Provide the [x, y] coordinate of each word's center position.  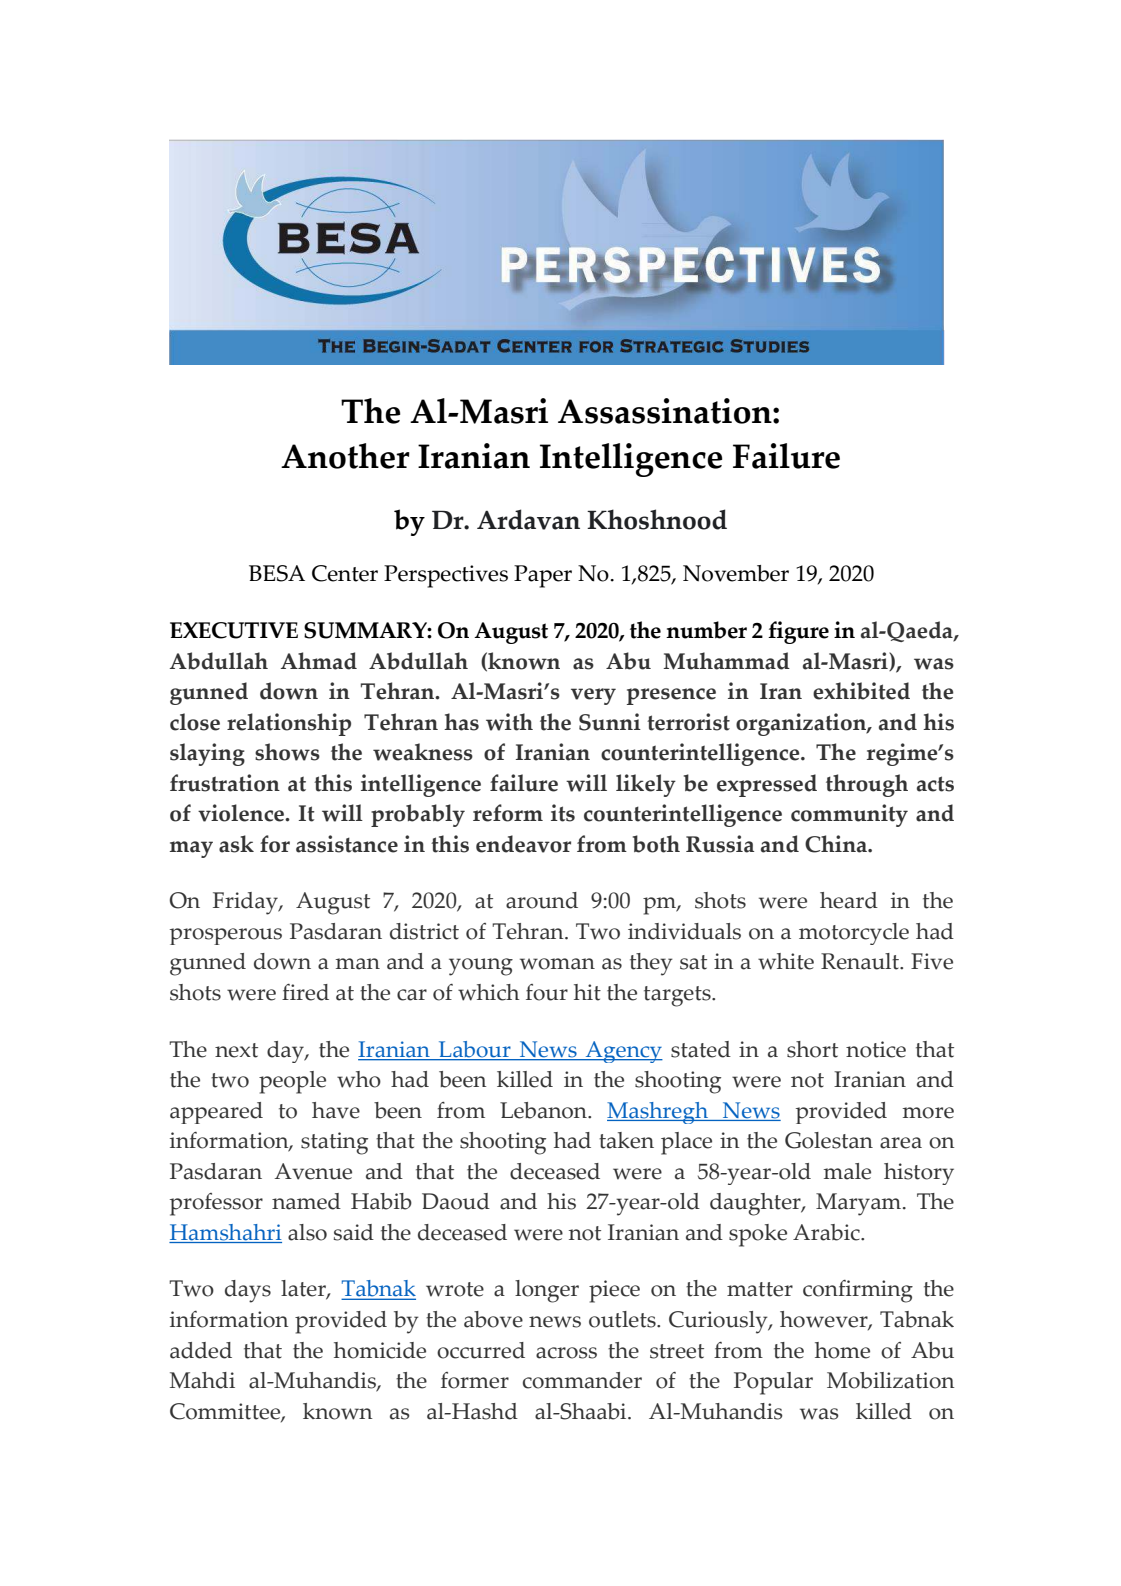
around [542, 900]
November [736, 573]
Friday [246, 903]
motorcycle [854, 934]
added [201, 1350]
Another [345, 456]
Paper [543, 576]
